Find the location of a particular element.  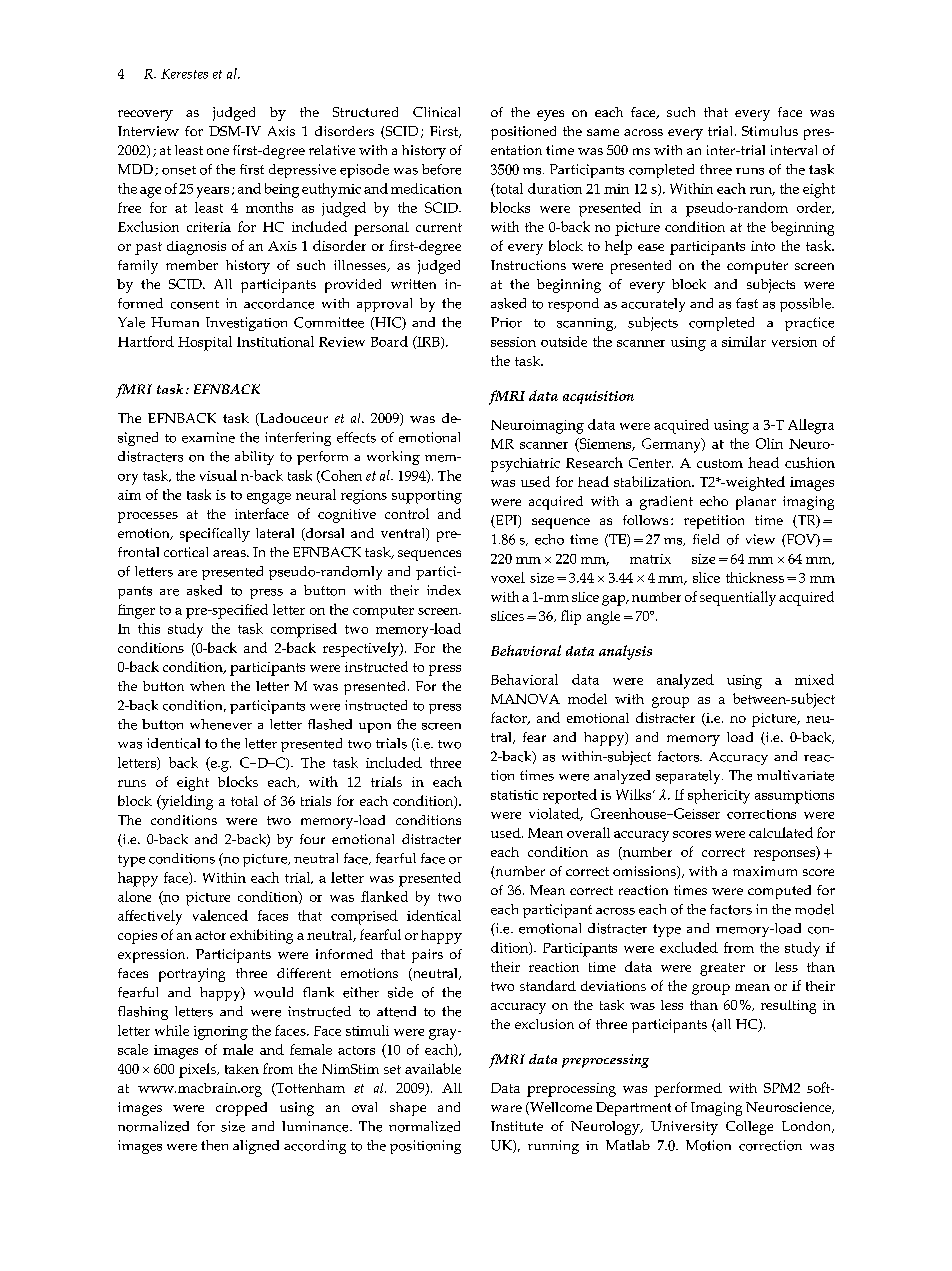

index is located at coordinates (444, 590).
